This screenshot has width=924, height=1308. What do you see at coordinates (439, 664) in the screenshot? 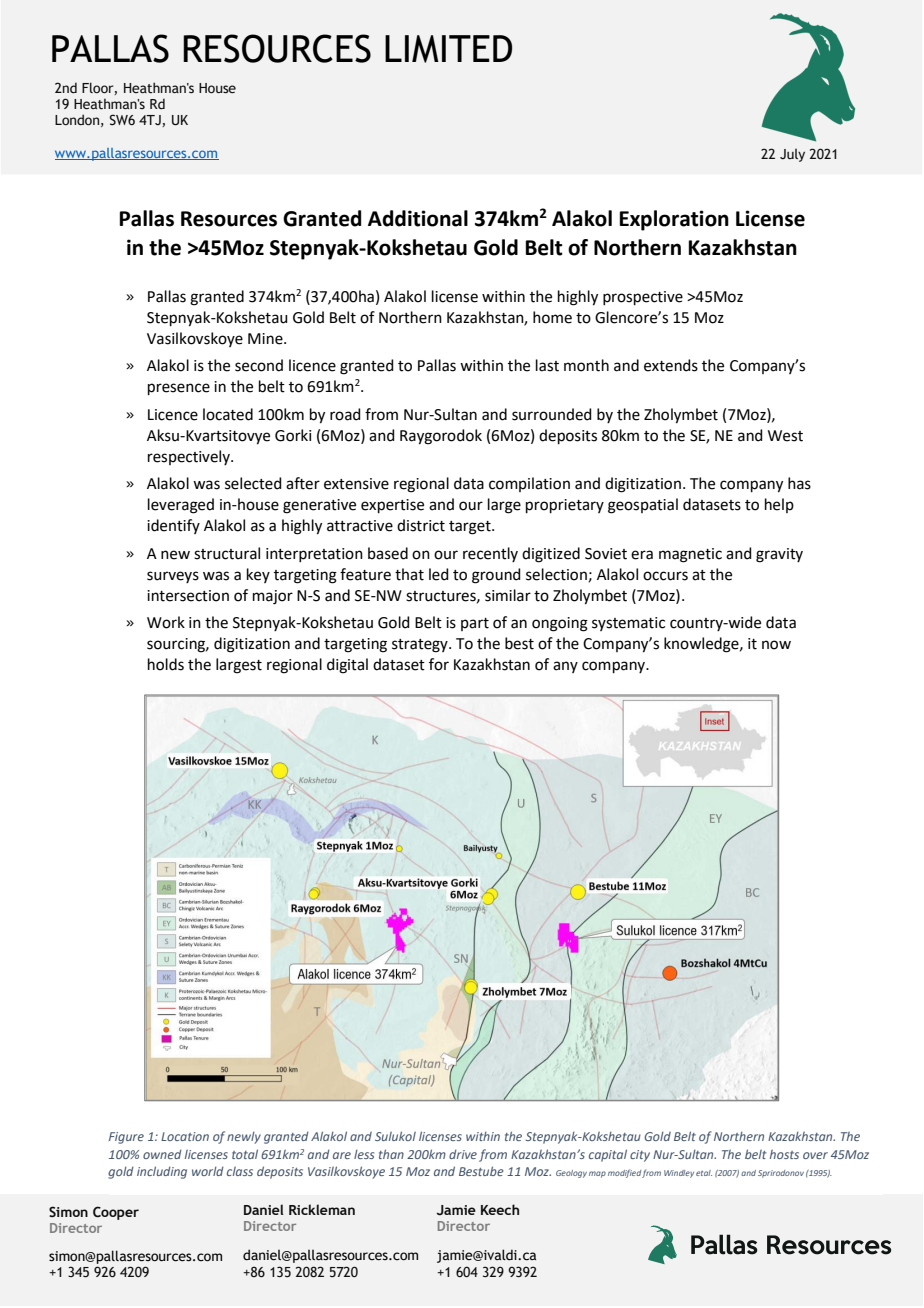
I see `for` at bounding box center [439, 664].
